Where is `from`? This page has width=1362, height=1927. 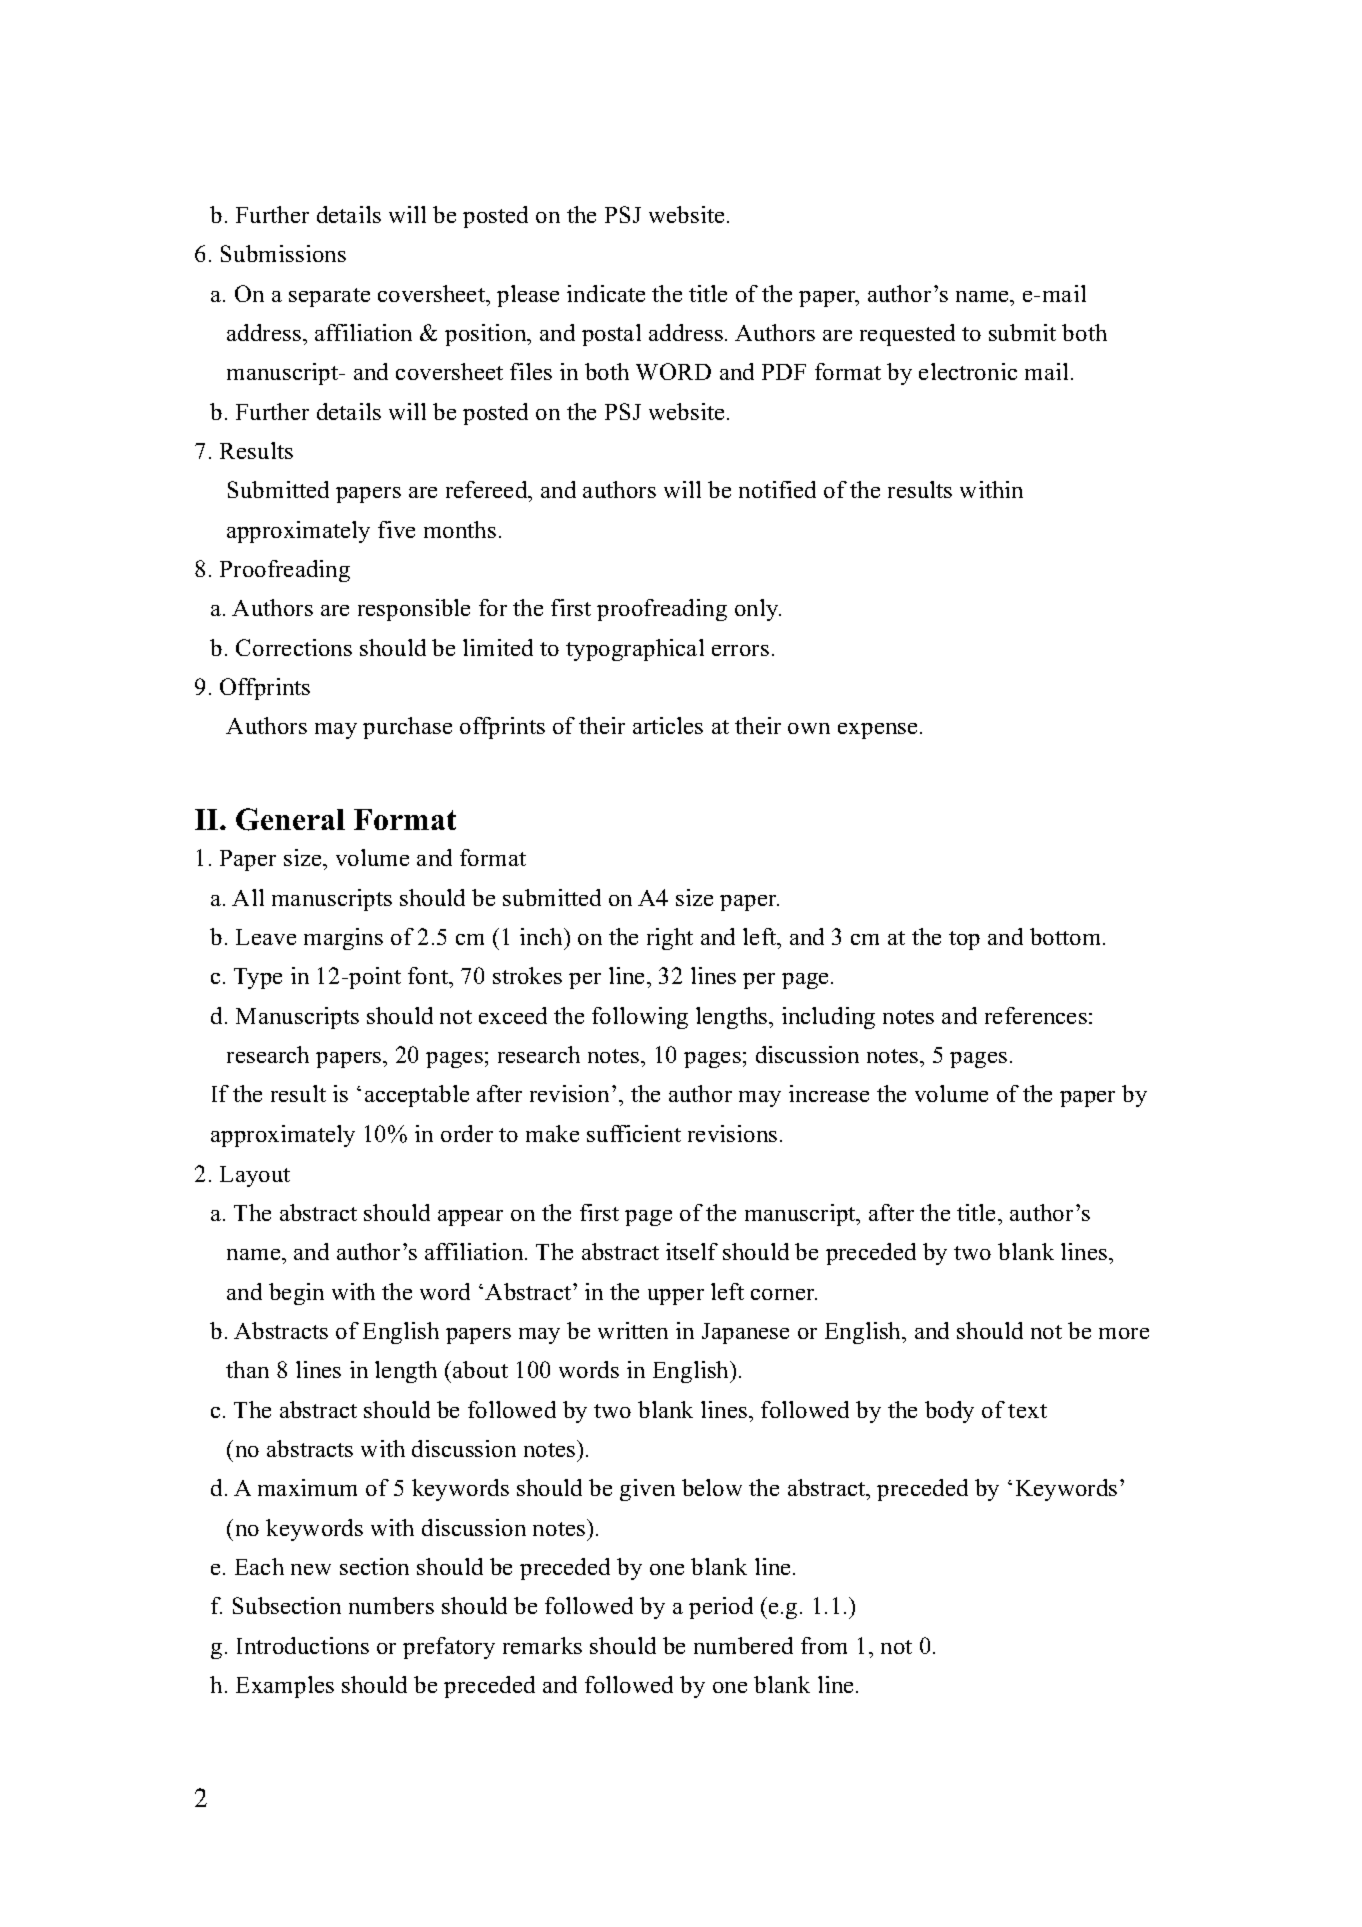
from is located at coordinates (824, 1645).
